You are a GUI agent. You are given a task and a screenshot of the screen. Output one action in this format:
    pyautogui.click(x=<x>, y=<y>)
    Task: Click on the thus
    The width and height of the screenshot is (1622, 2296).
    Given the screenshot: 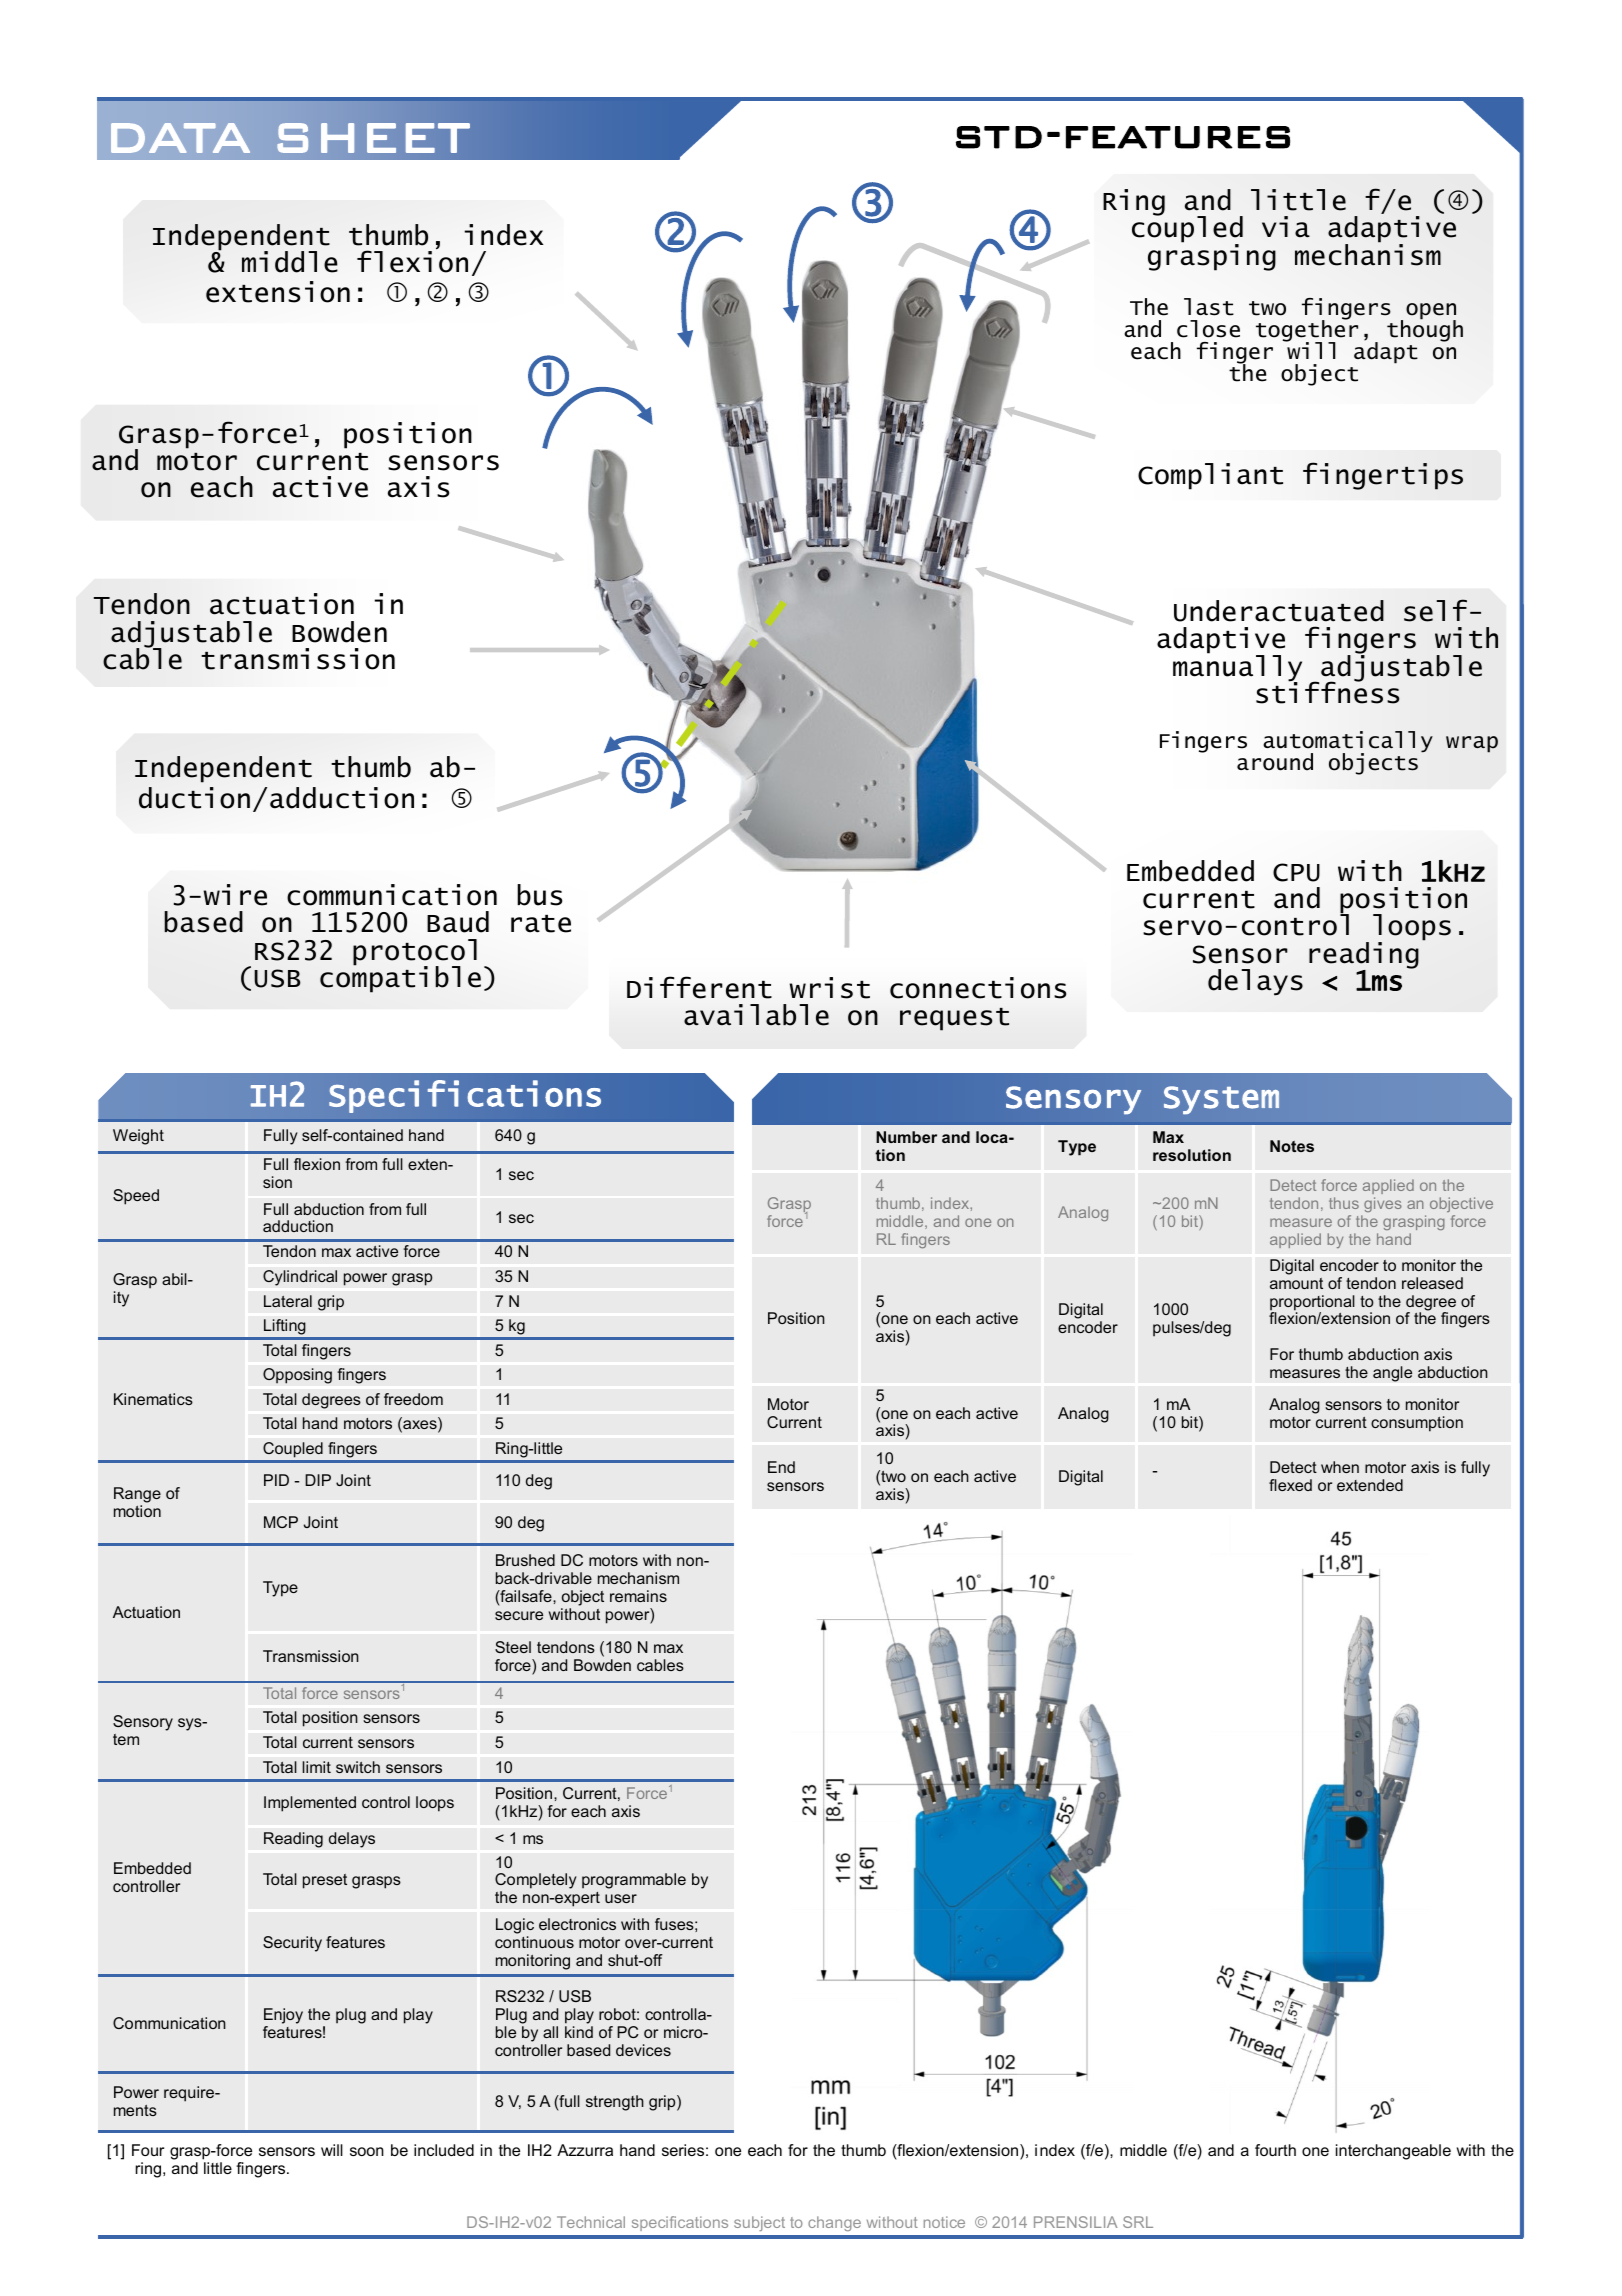 What is the action you would take?
    pyautogui.click(x=1344, y=1203)
